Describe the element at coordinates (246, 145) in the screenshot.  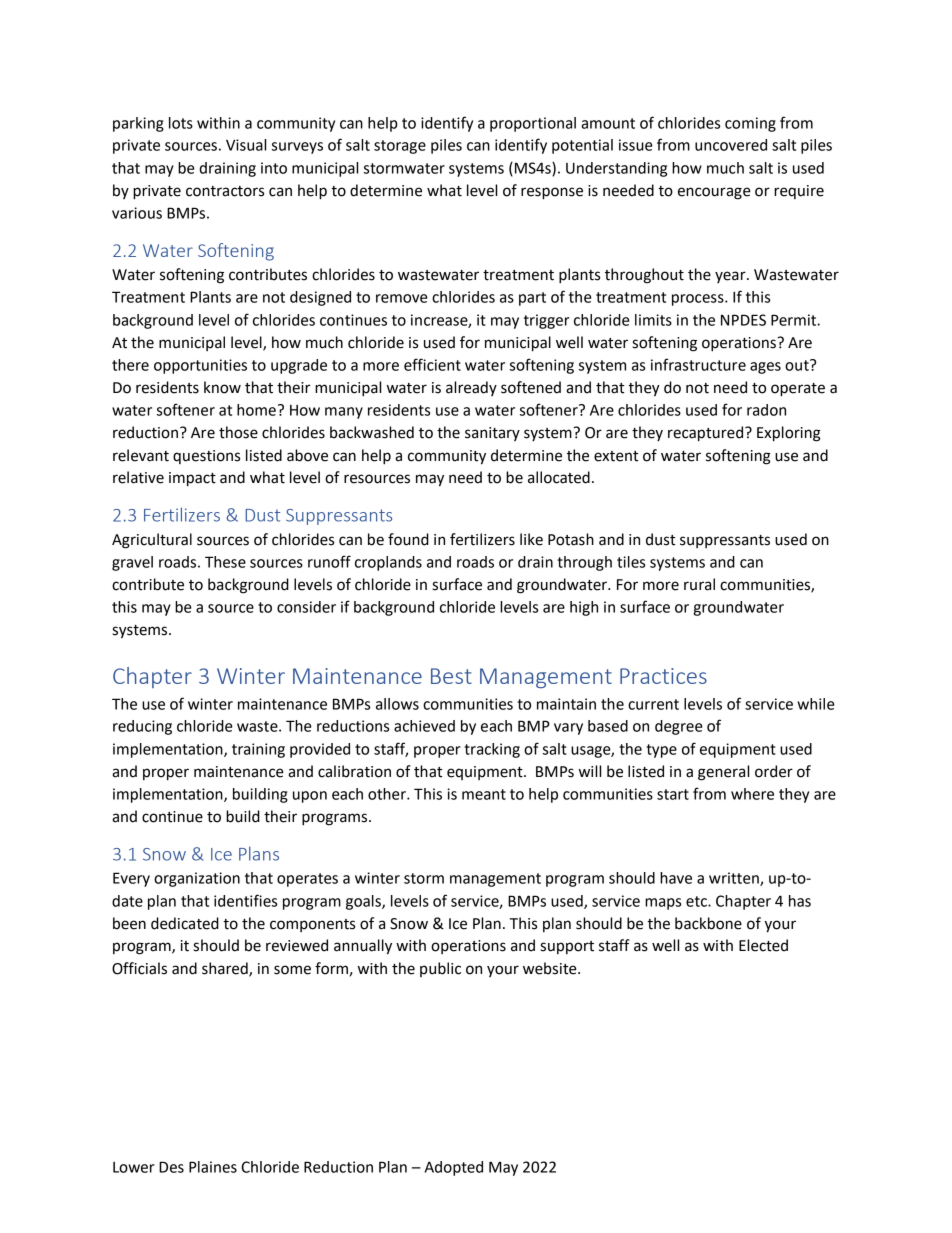
I see `Visual` at that location.
